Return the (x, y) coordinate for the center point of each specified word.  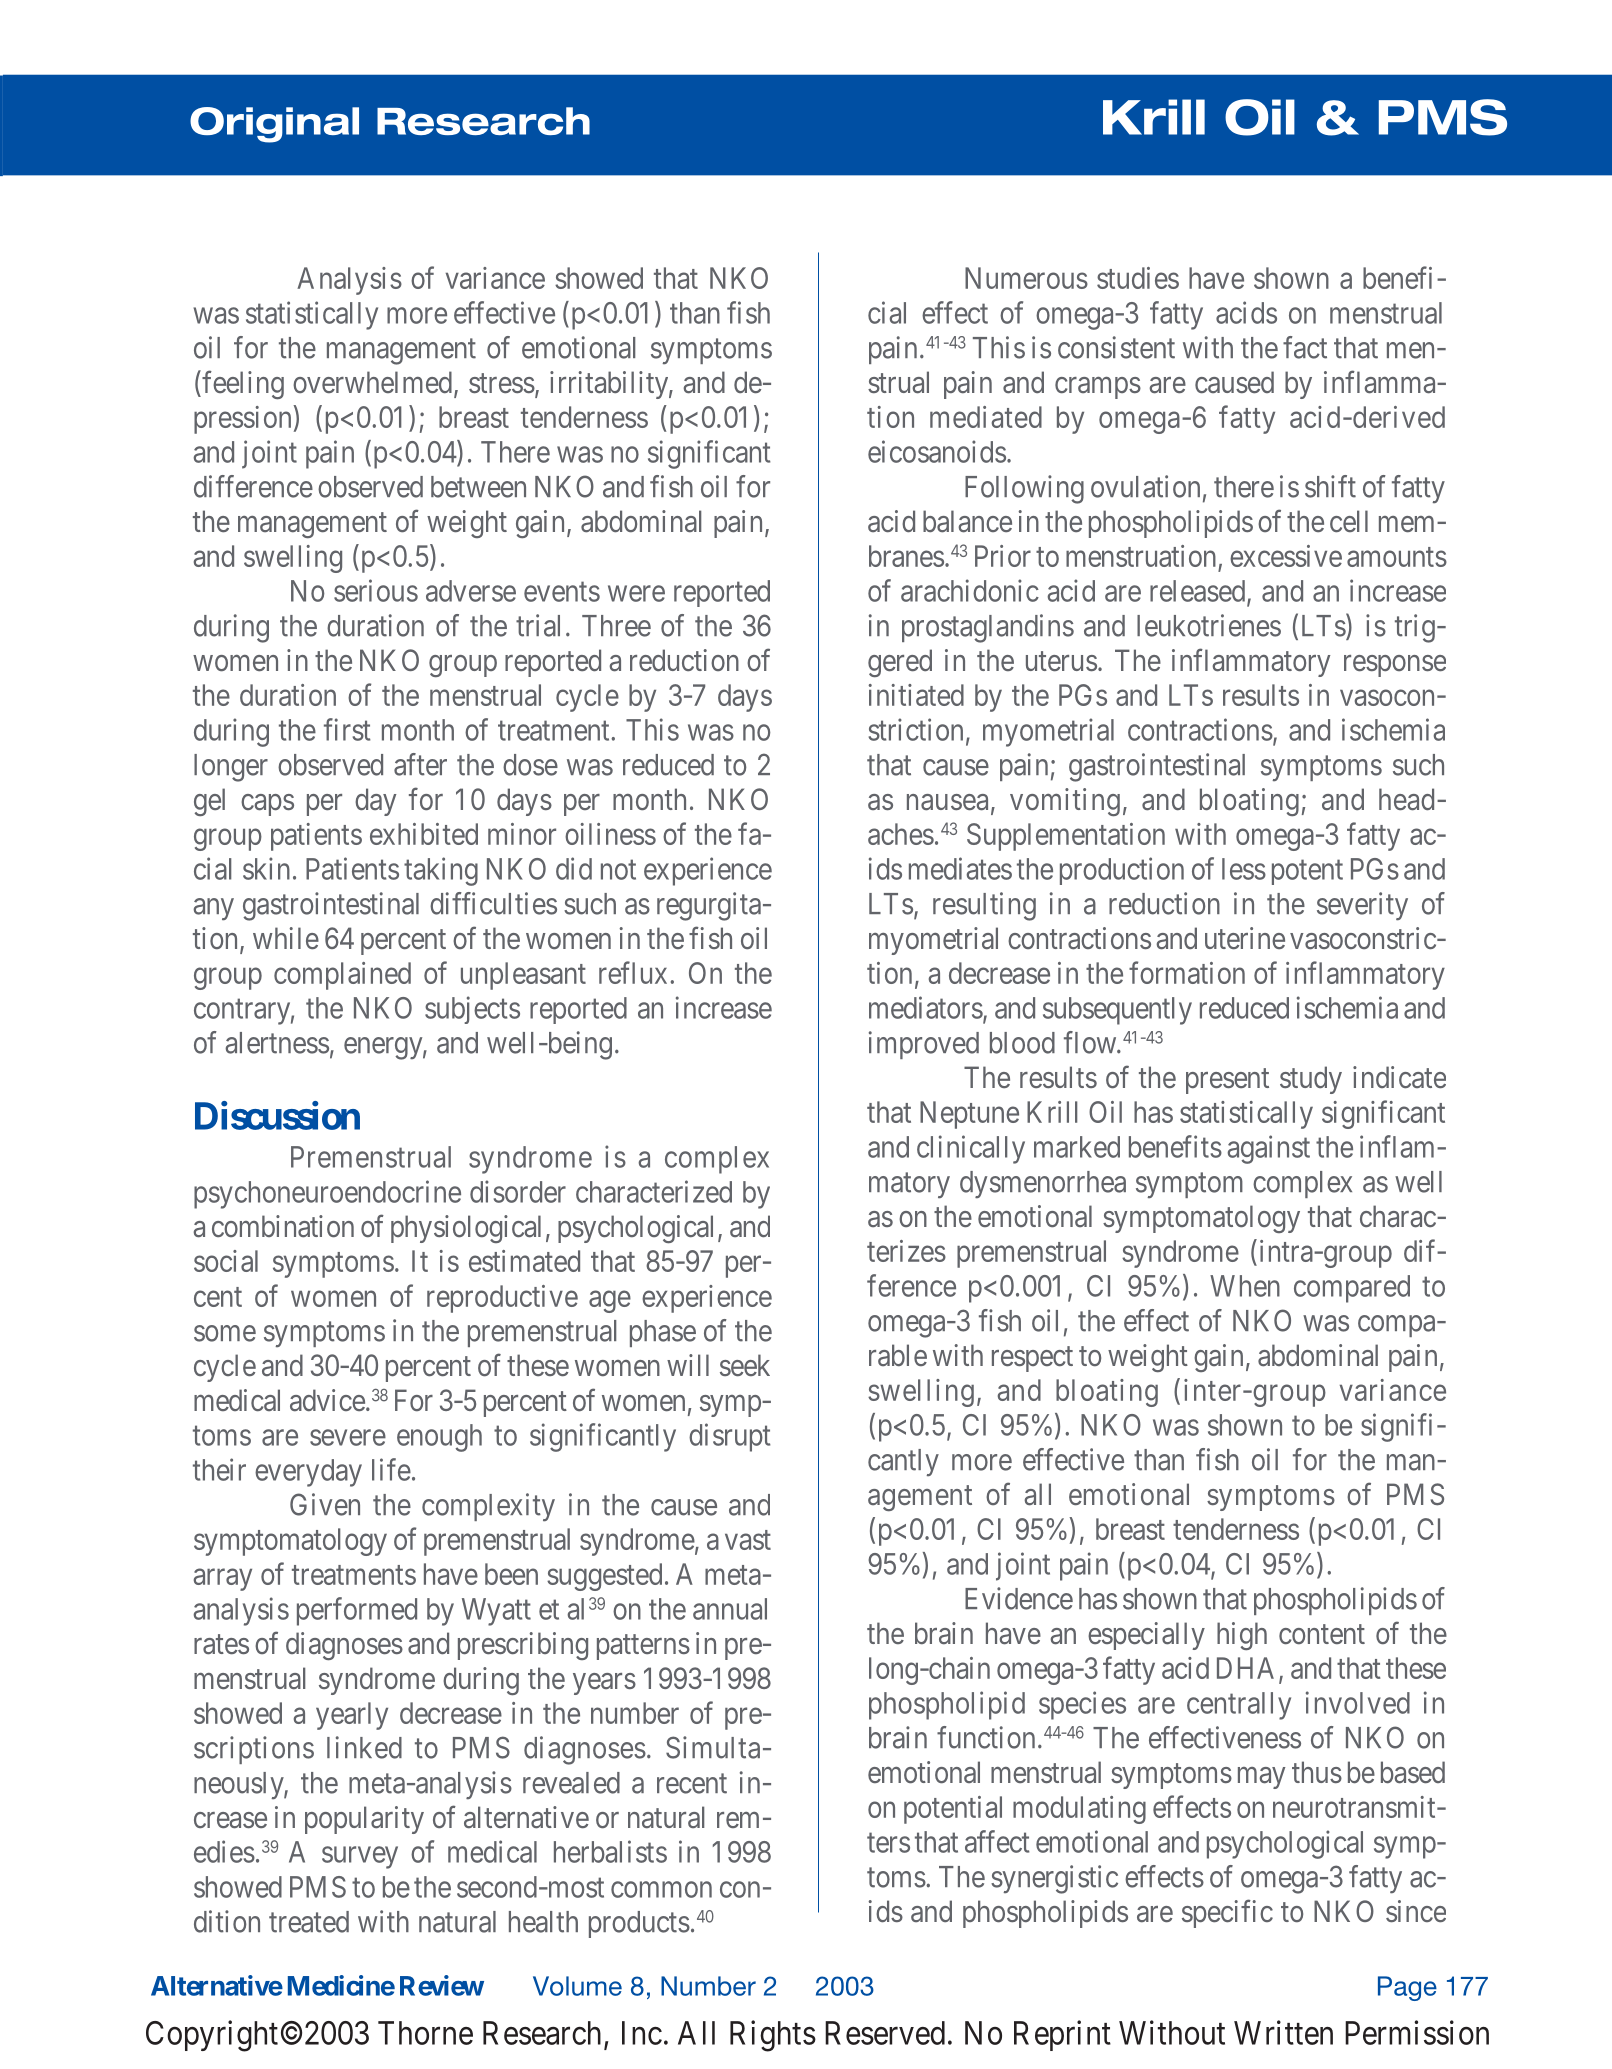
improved (924, 1045)
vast (748, 1540)
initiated (916, 695)
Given (325, 1504)
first (347, 729)
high (1242, 1636)
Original (274, 125)
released (1199, 592)
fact (1305, 347)
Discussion (277, 1115)
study (1311, 1080)
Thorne (425, 2033)
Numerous (1026, 278)
